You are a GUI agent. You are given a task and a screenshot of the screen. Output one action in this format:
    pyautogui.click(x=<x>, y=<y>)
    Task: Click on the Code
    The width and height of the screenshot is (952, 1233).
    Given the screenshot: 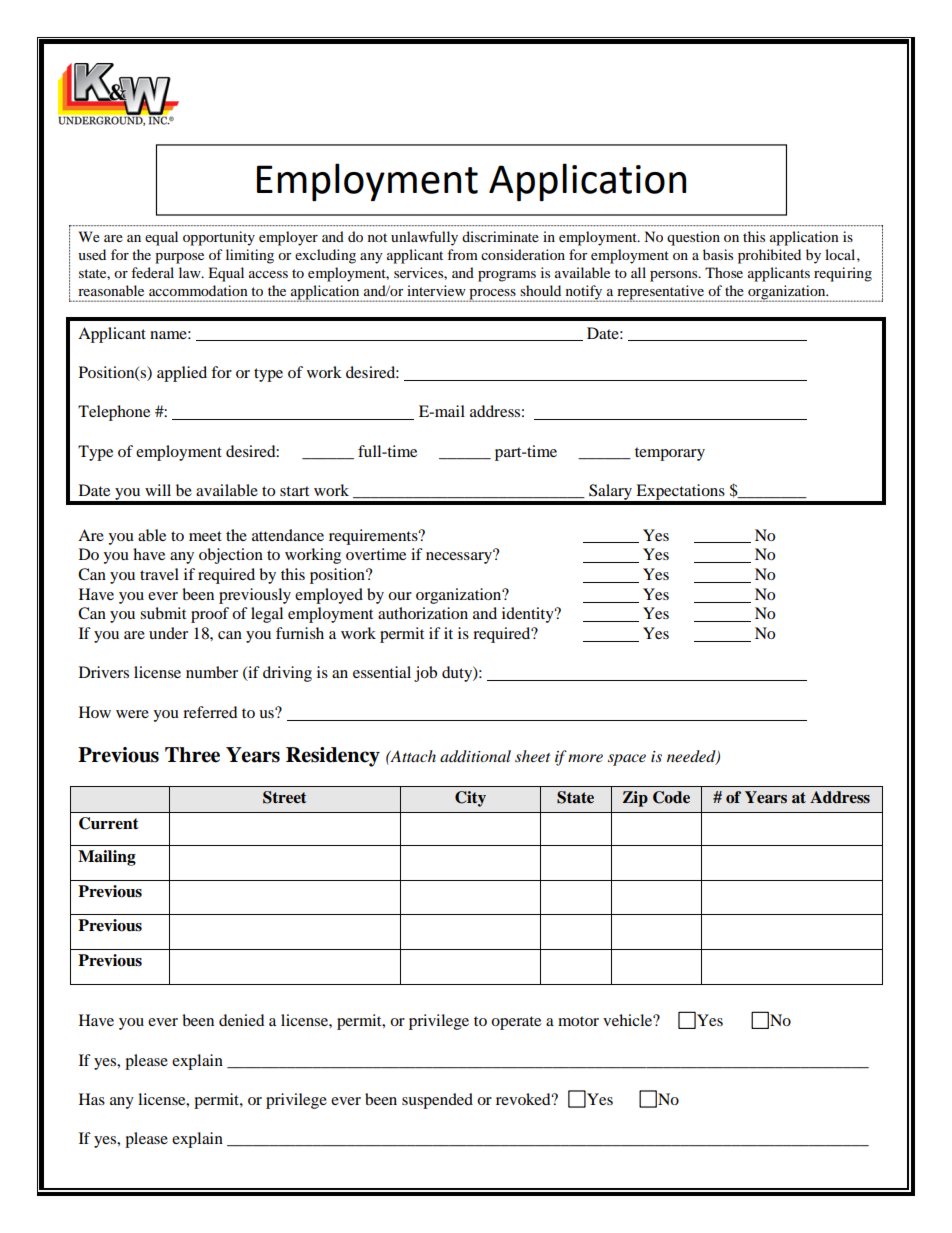 What is the action you would take?
    pyautogui.click(x=671, y=797)
